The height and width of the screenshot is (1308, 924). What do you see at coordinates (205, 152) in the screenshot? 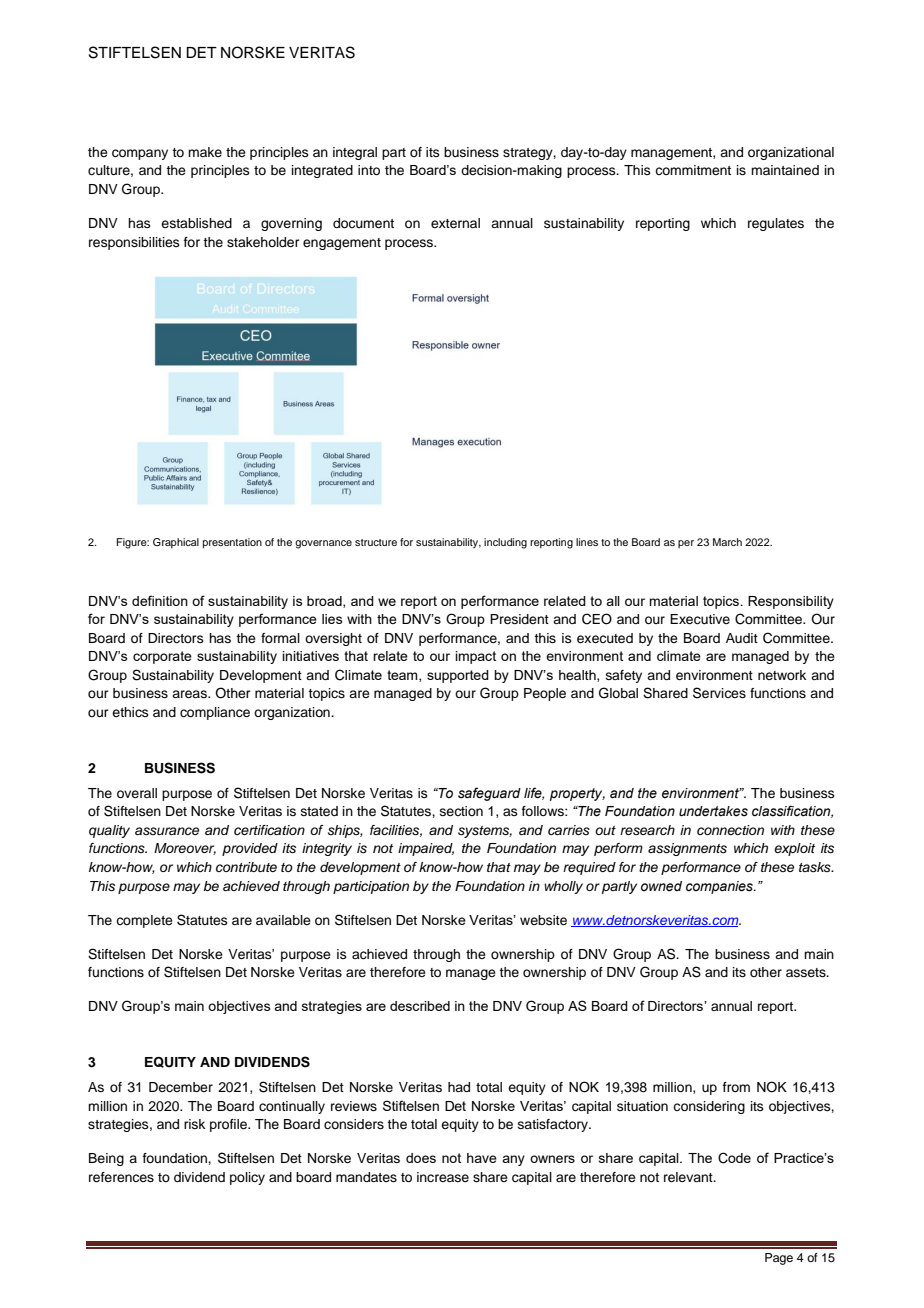
I see `make` at bounding box center [205, 152].
